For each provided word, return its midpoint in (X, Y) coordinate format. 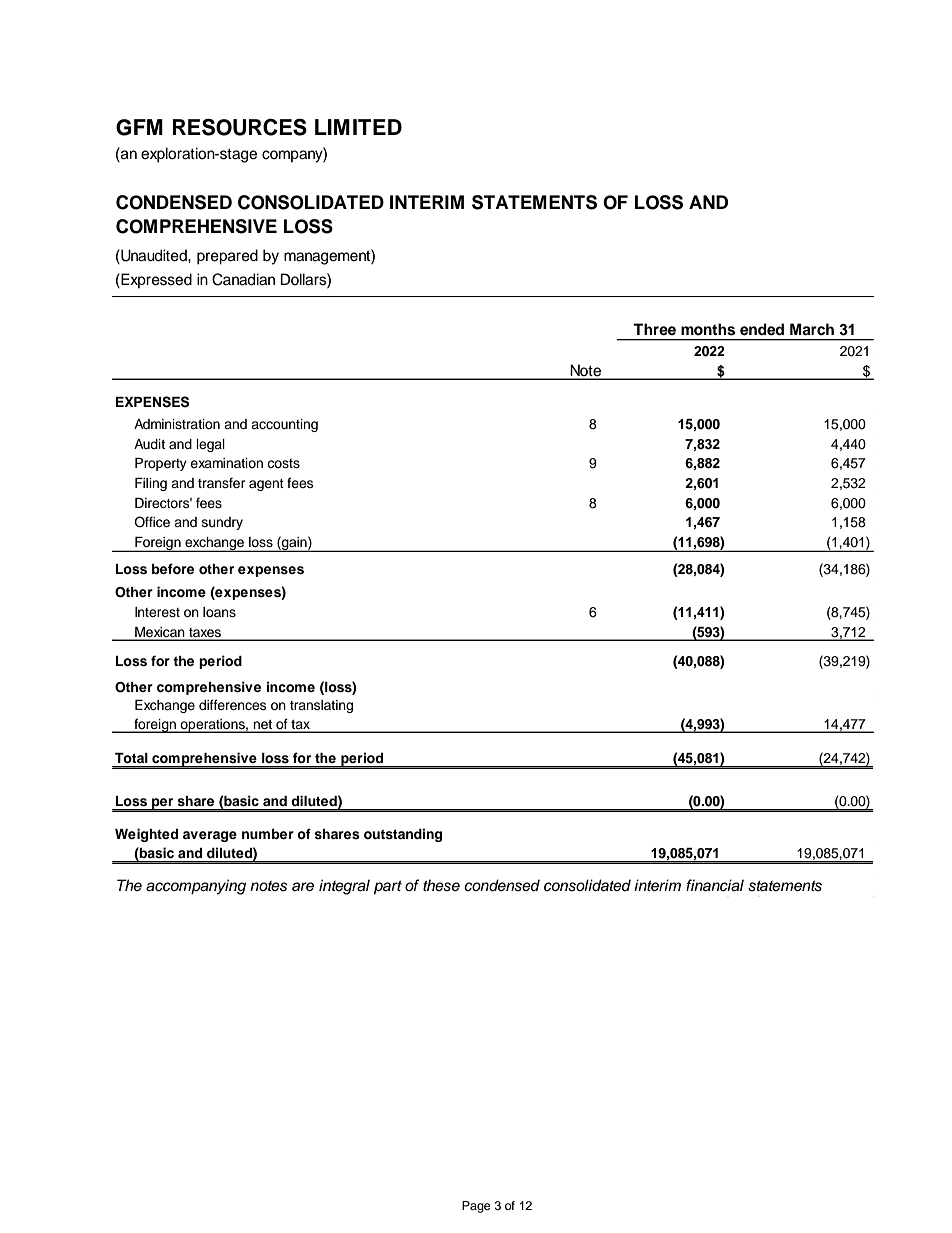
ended (762, 329)
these (441, 885)
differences (232, 704)
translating (321, 706)
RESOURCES (240, 127)
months (708, 329)
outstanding (403, 835)
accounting (284, 425)
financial (715, 885)
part (388, 888)
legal (210, 445)
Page (476, 1207)
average (210, 836)
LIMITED (358, 127)
